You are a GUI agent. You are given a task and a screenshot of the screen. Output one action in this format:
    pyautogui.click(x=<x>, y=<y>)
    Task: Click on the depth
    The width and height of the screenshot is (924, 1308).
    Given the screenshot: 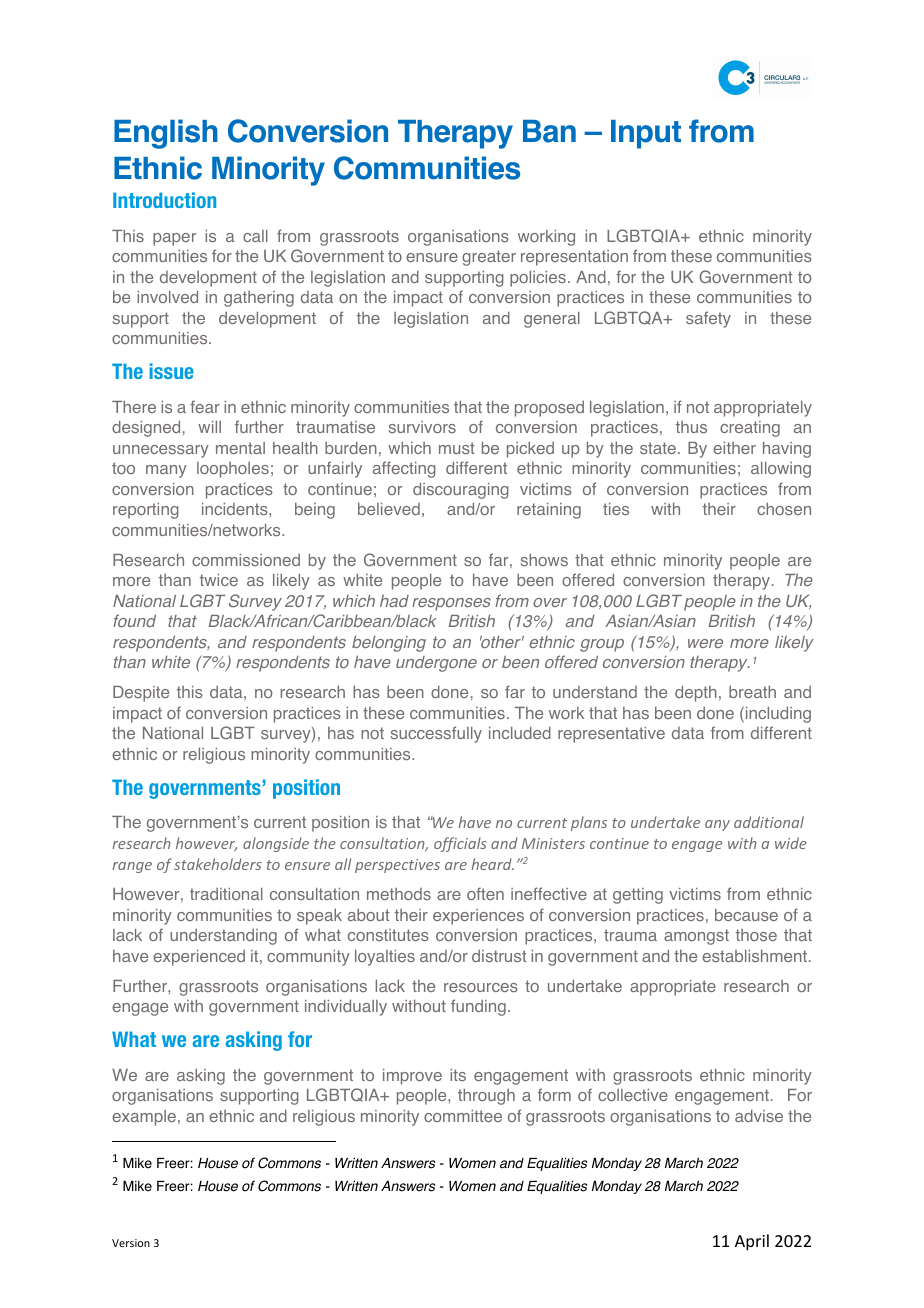 What is the action you would take?
    pyautogui.click(x=696, y=693)
